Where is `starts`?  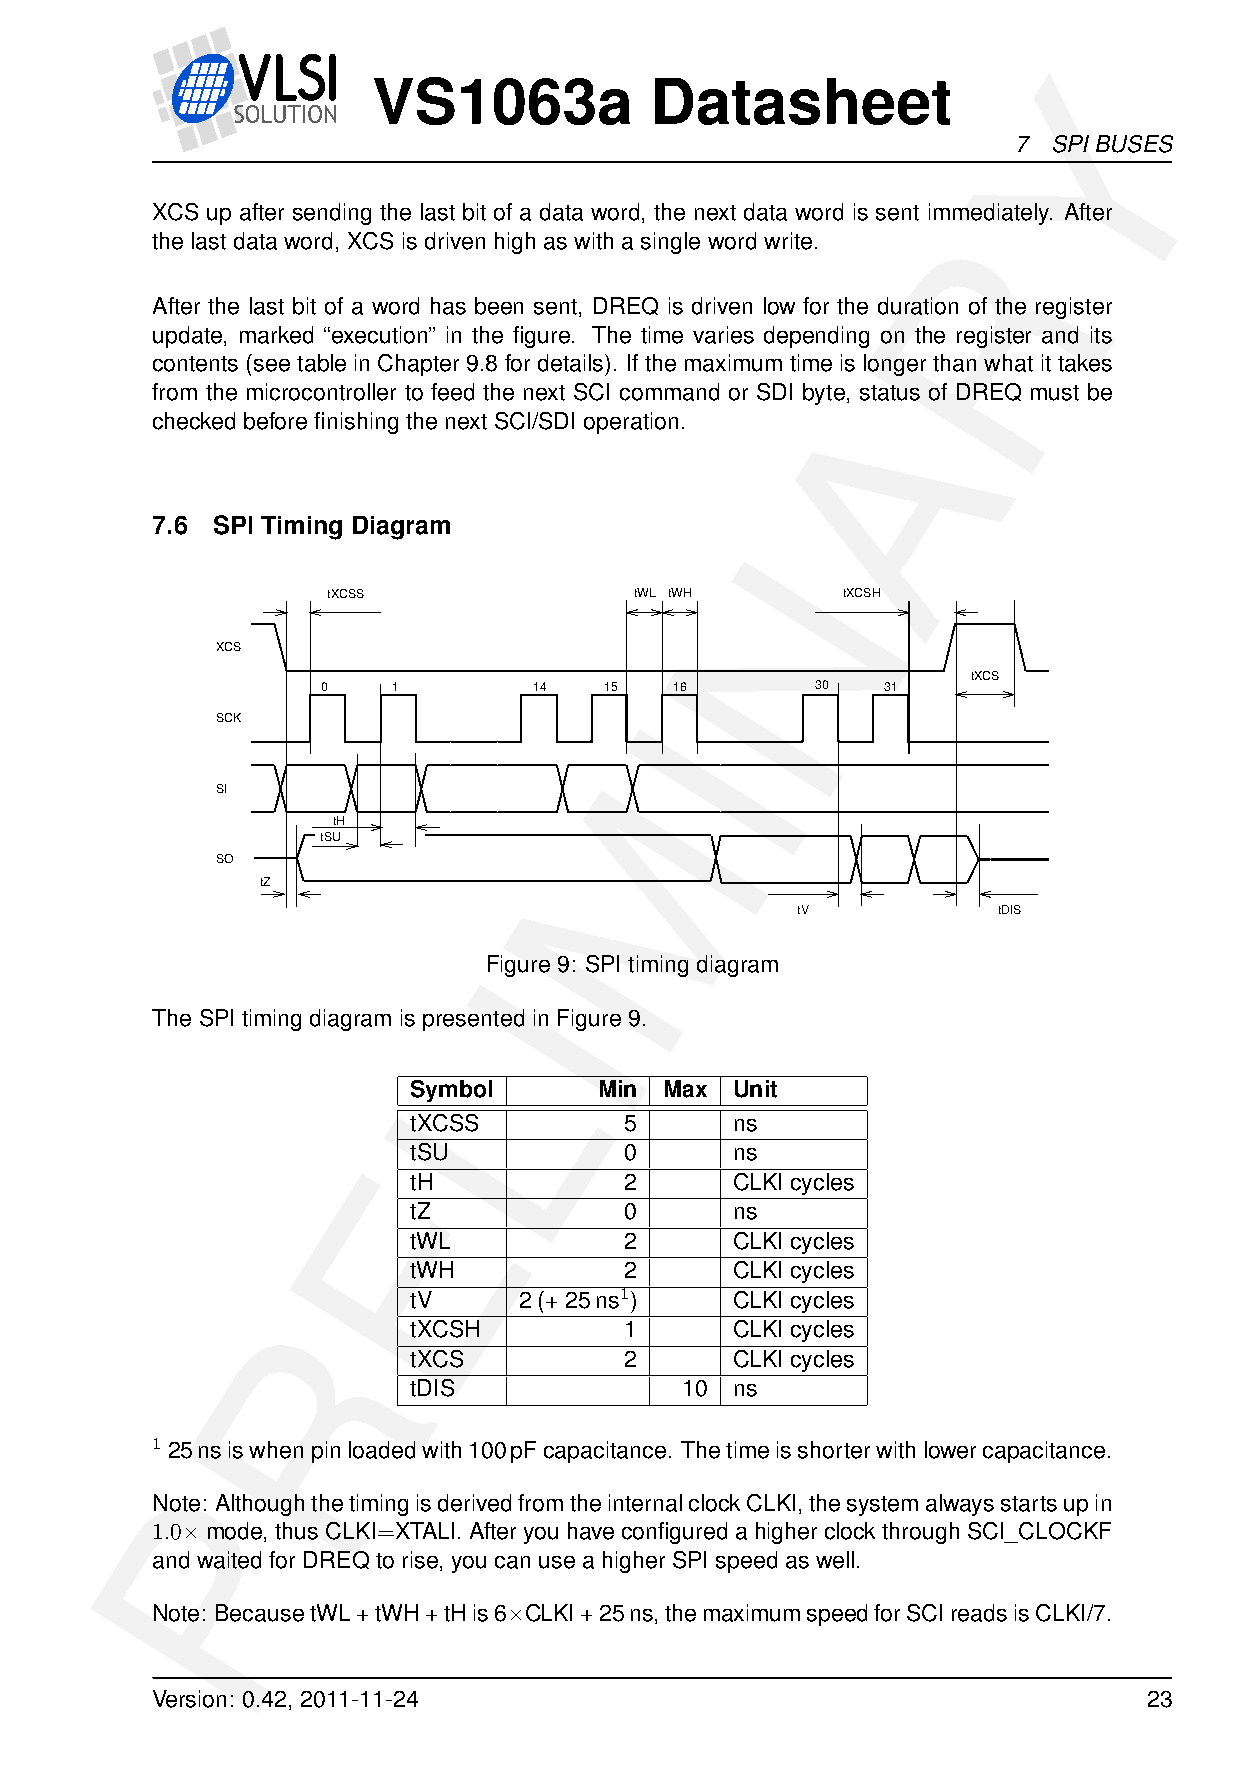
starts is located at coordinates (1029, 1504).
